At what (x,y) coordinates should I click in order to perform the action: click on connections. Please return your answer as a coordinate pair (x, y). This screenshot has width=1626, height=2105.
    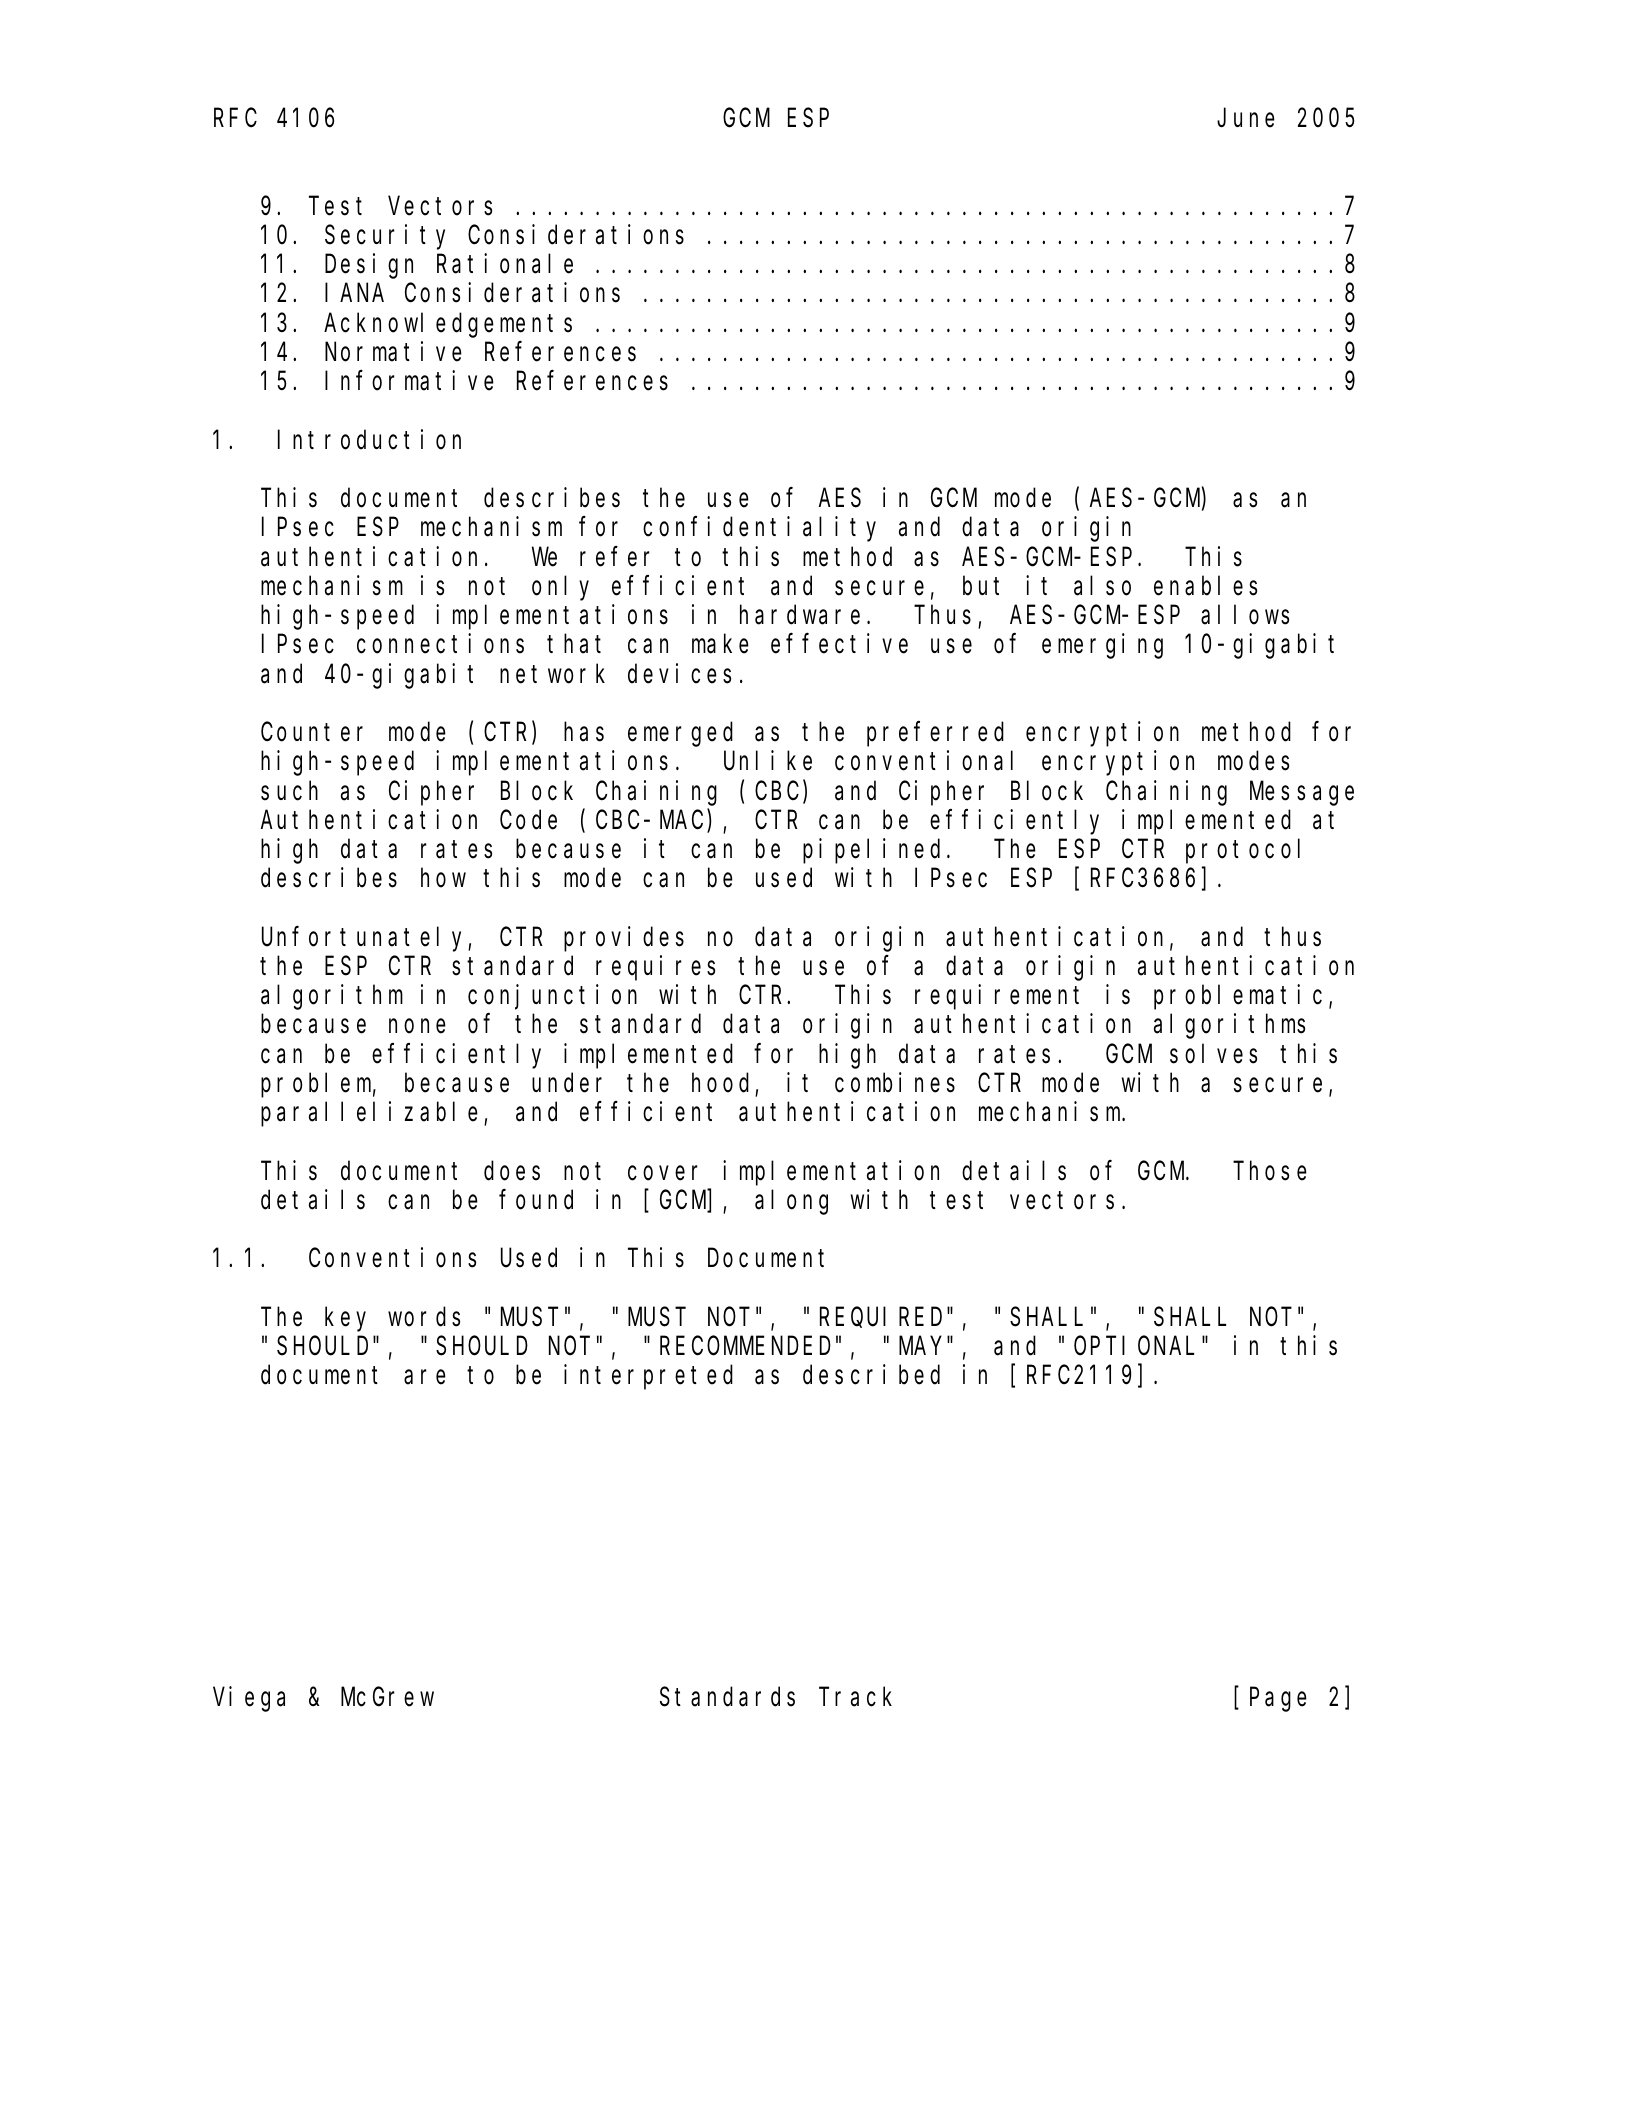
    Looking at the image, I should click on (440, 644).
